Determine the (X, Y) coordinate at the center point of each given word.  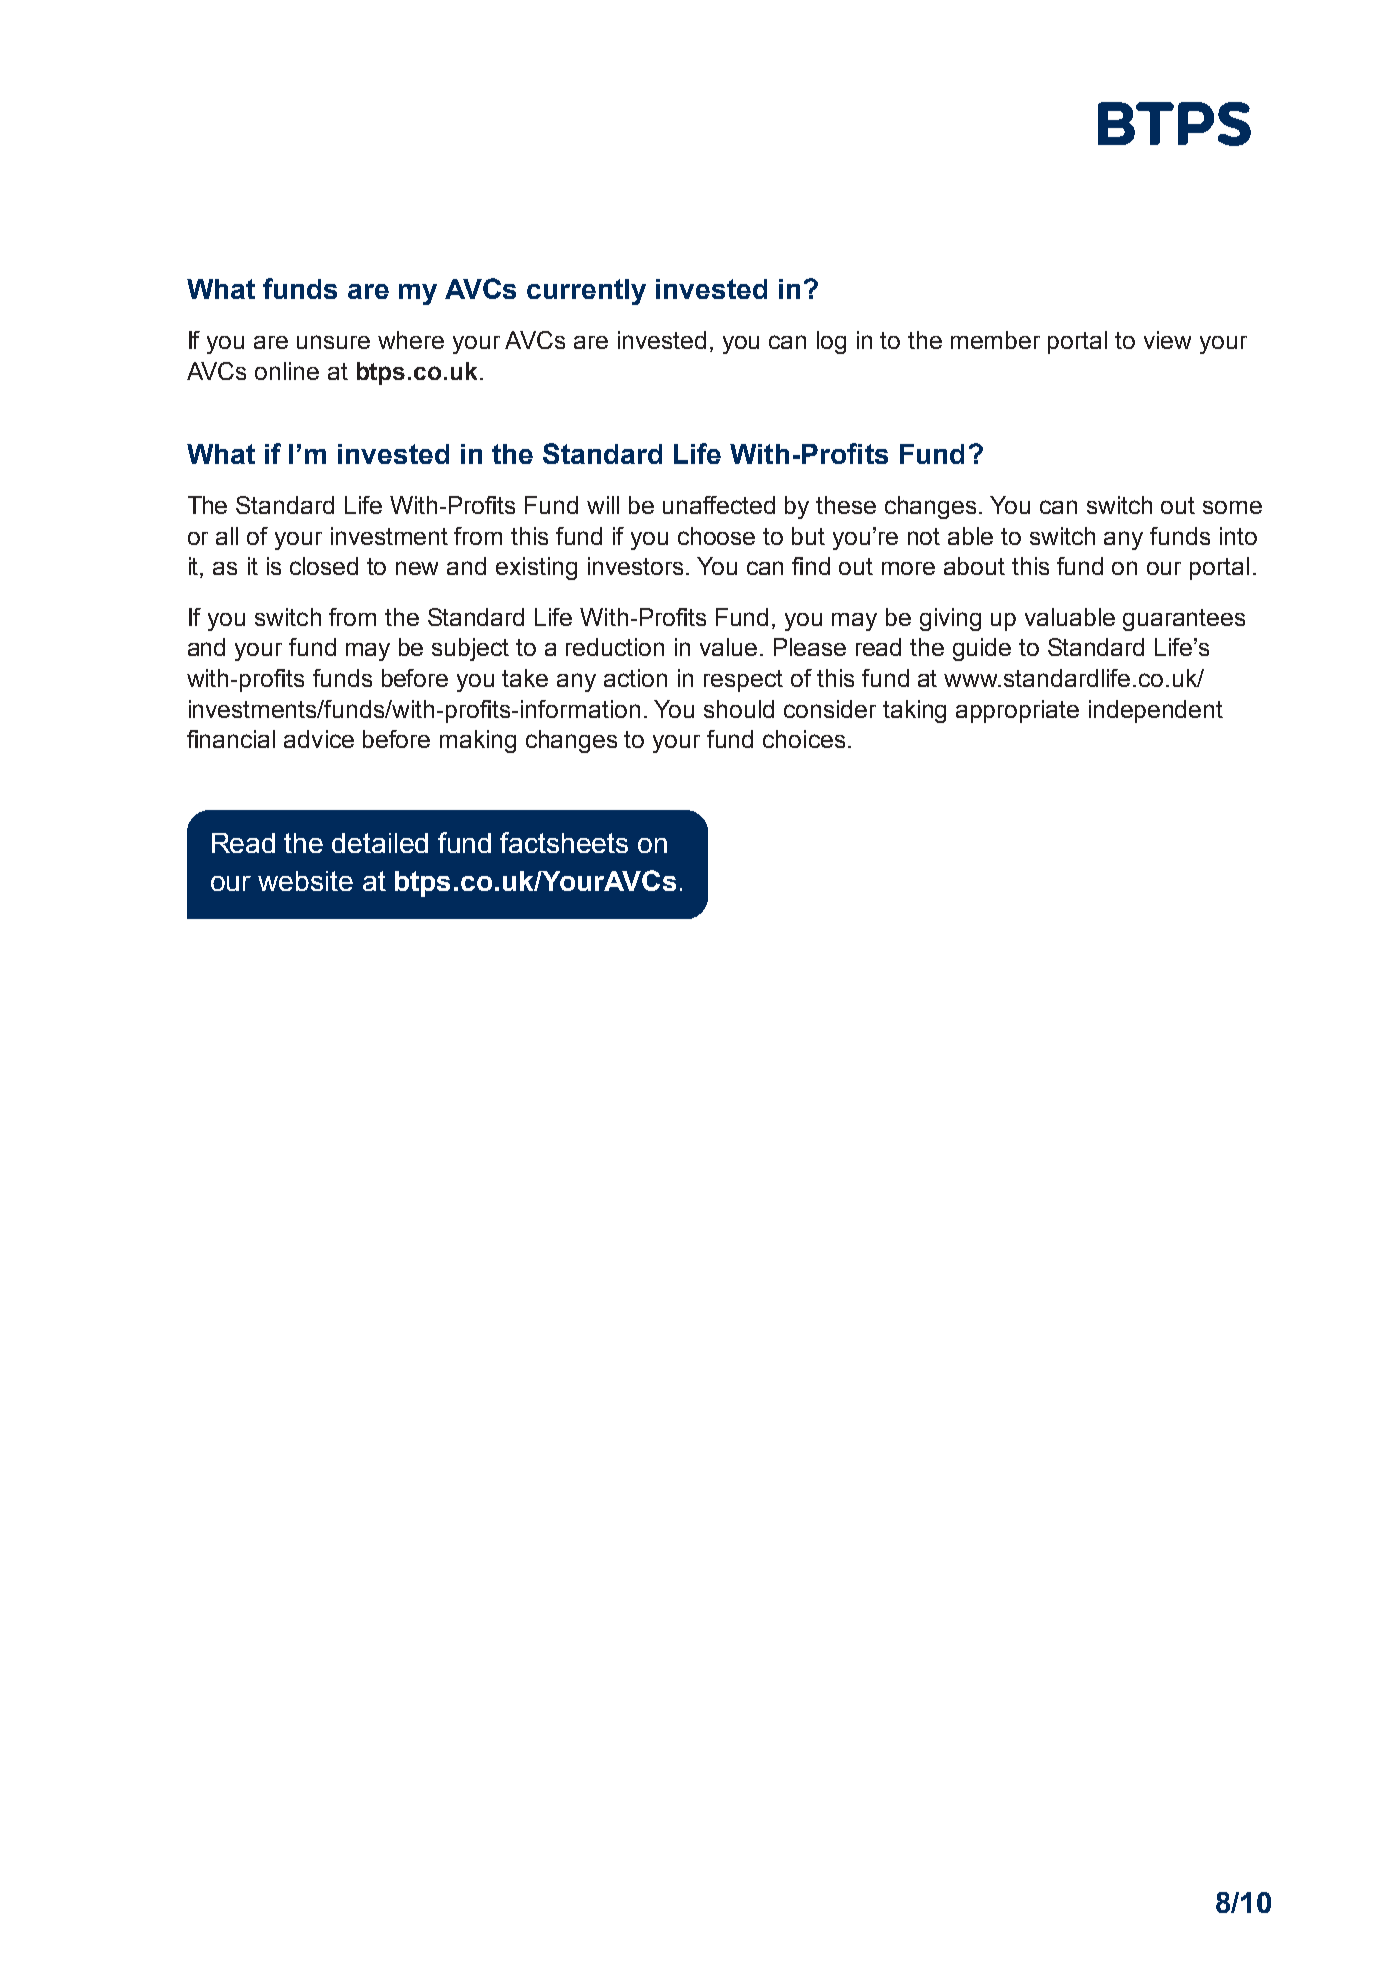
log (831, 342)
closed (324, 566)
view (1167, 340)
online (287, 371)
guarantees (1184, 620)
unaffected (719, 505)
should (739, 709)
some (1232, 507)
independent (1156, 711)
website (305, 881)
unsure (333, 342)
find (811, 566)
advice (319, 739)
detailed (380, 843)
